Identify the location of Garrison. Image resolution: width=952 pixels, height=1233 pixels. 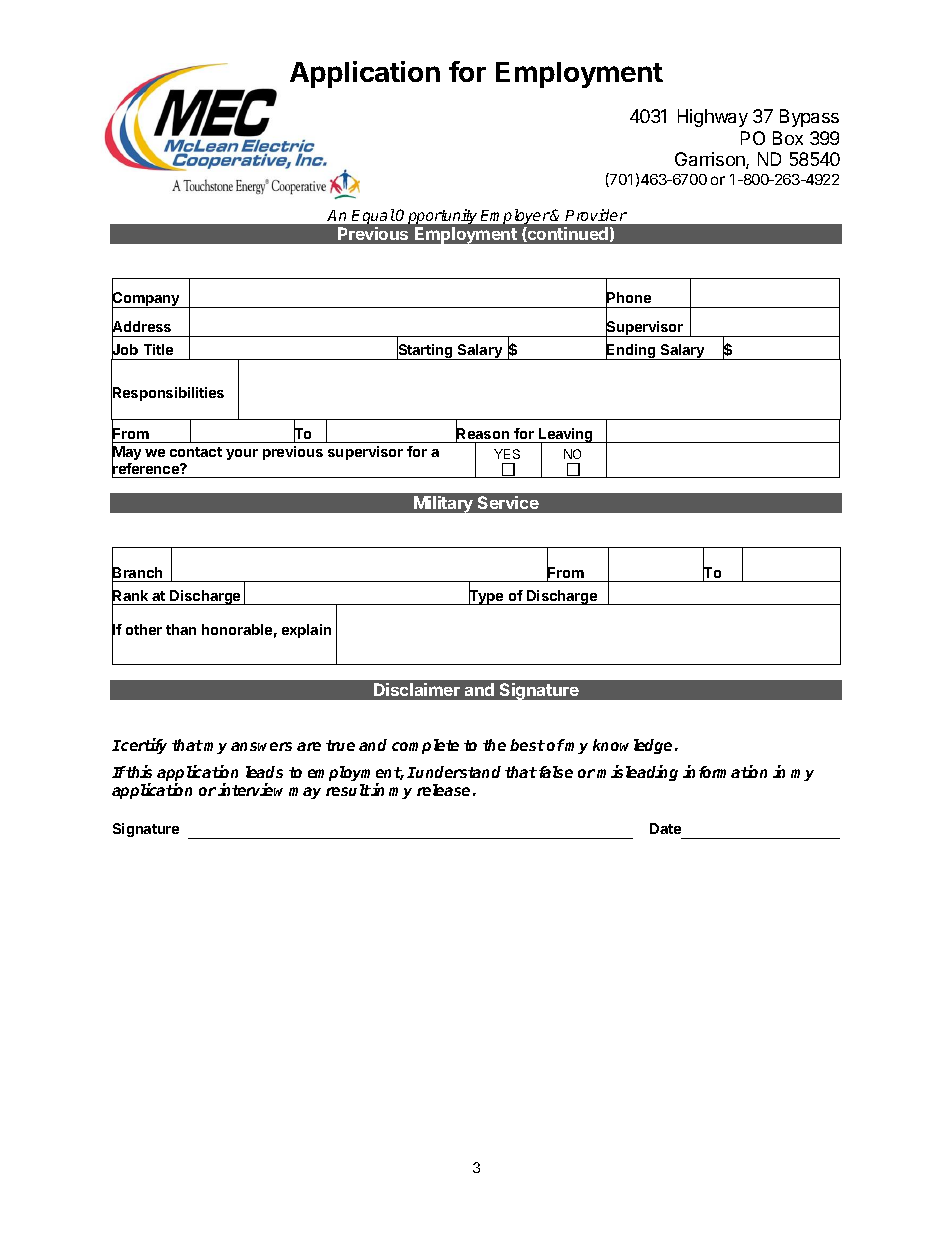
(711, 160).
